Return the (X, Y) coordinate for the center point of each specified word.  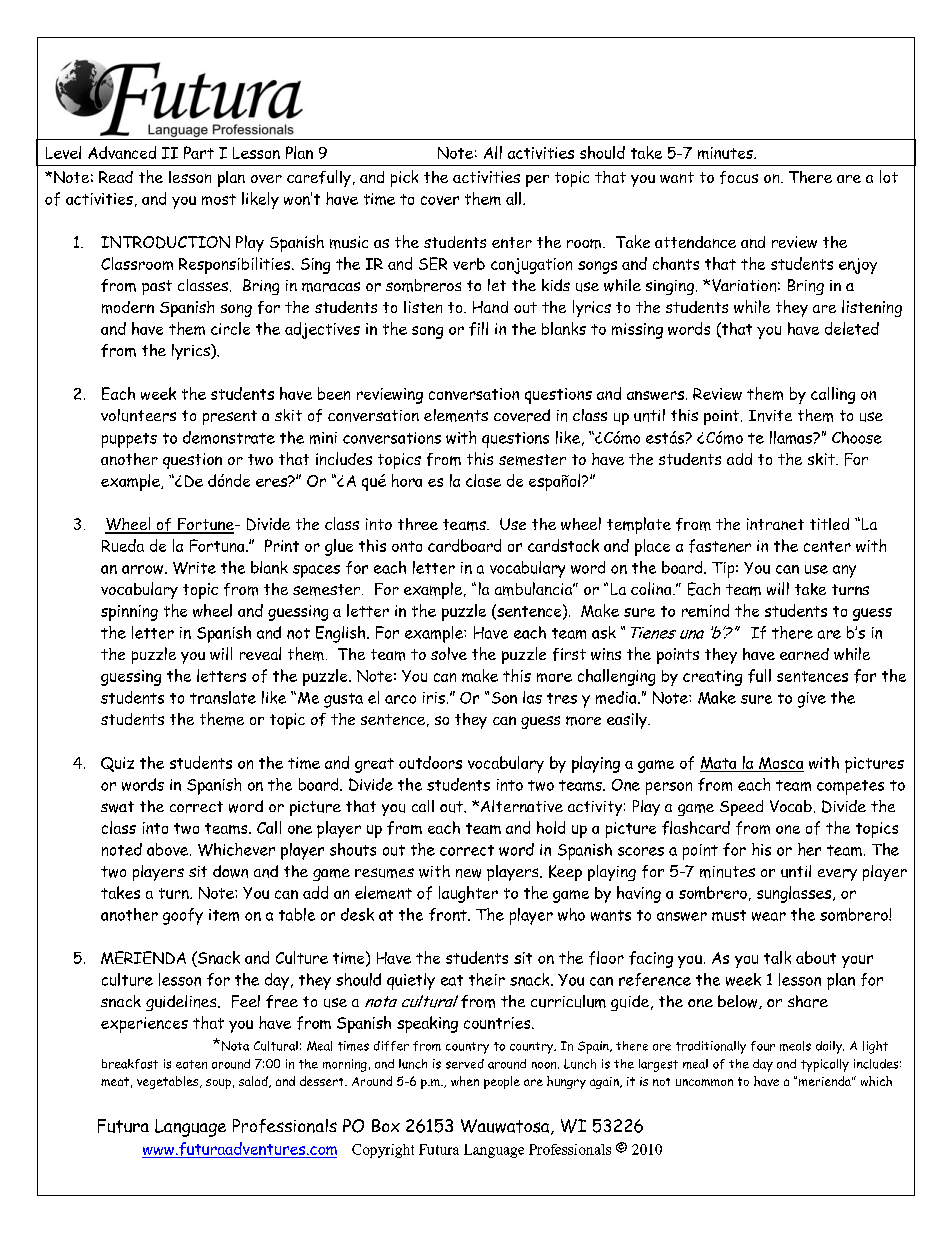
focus (739, 177)
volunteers (138, 415)
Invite (770, 416)
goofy (183, 916)
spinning (129, 613)
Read (116, 177)
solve (449, 653)
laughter (468, 894)
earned (804, 654)
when (465, 1081)
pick (404, 178)
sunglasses (794, 894)
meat (115, 1081)
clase (483, 480)
